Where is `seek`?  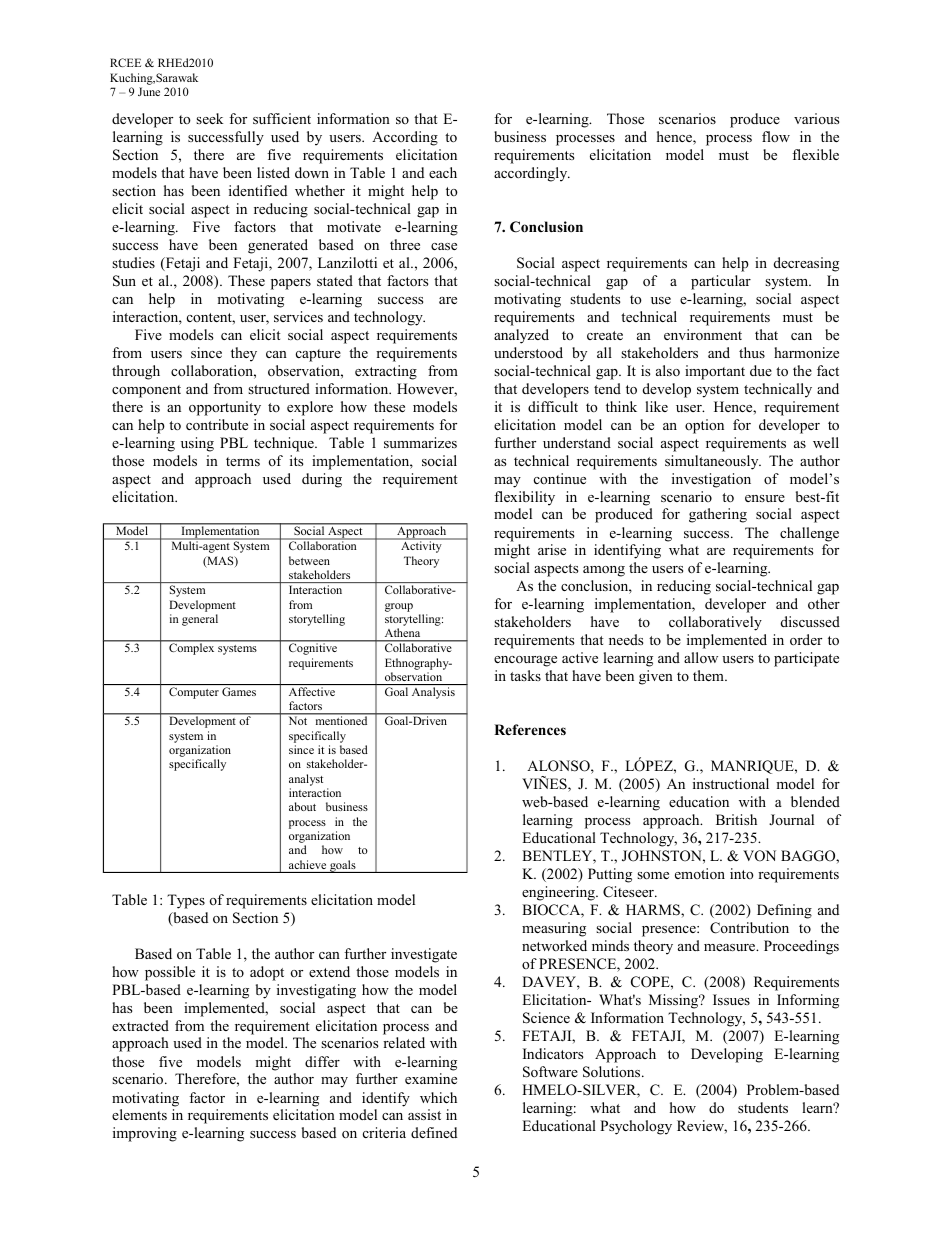
seek is located at coordinates (209, 118).
